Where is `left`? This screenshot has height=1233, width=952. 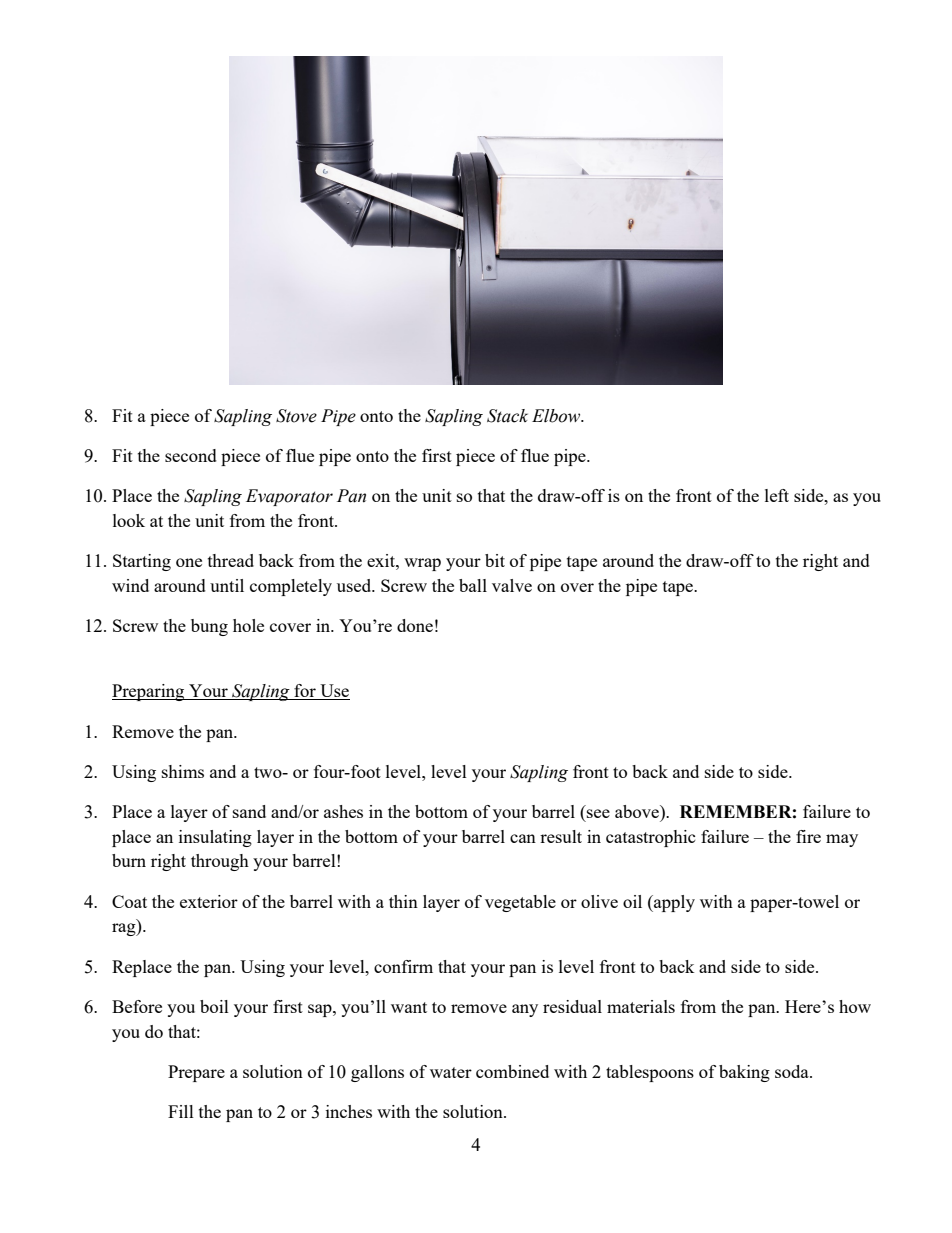
left is located at coordinates (777, 495).
